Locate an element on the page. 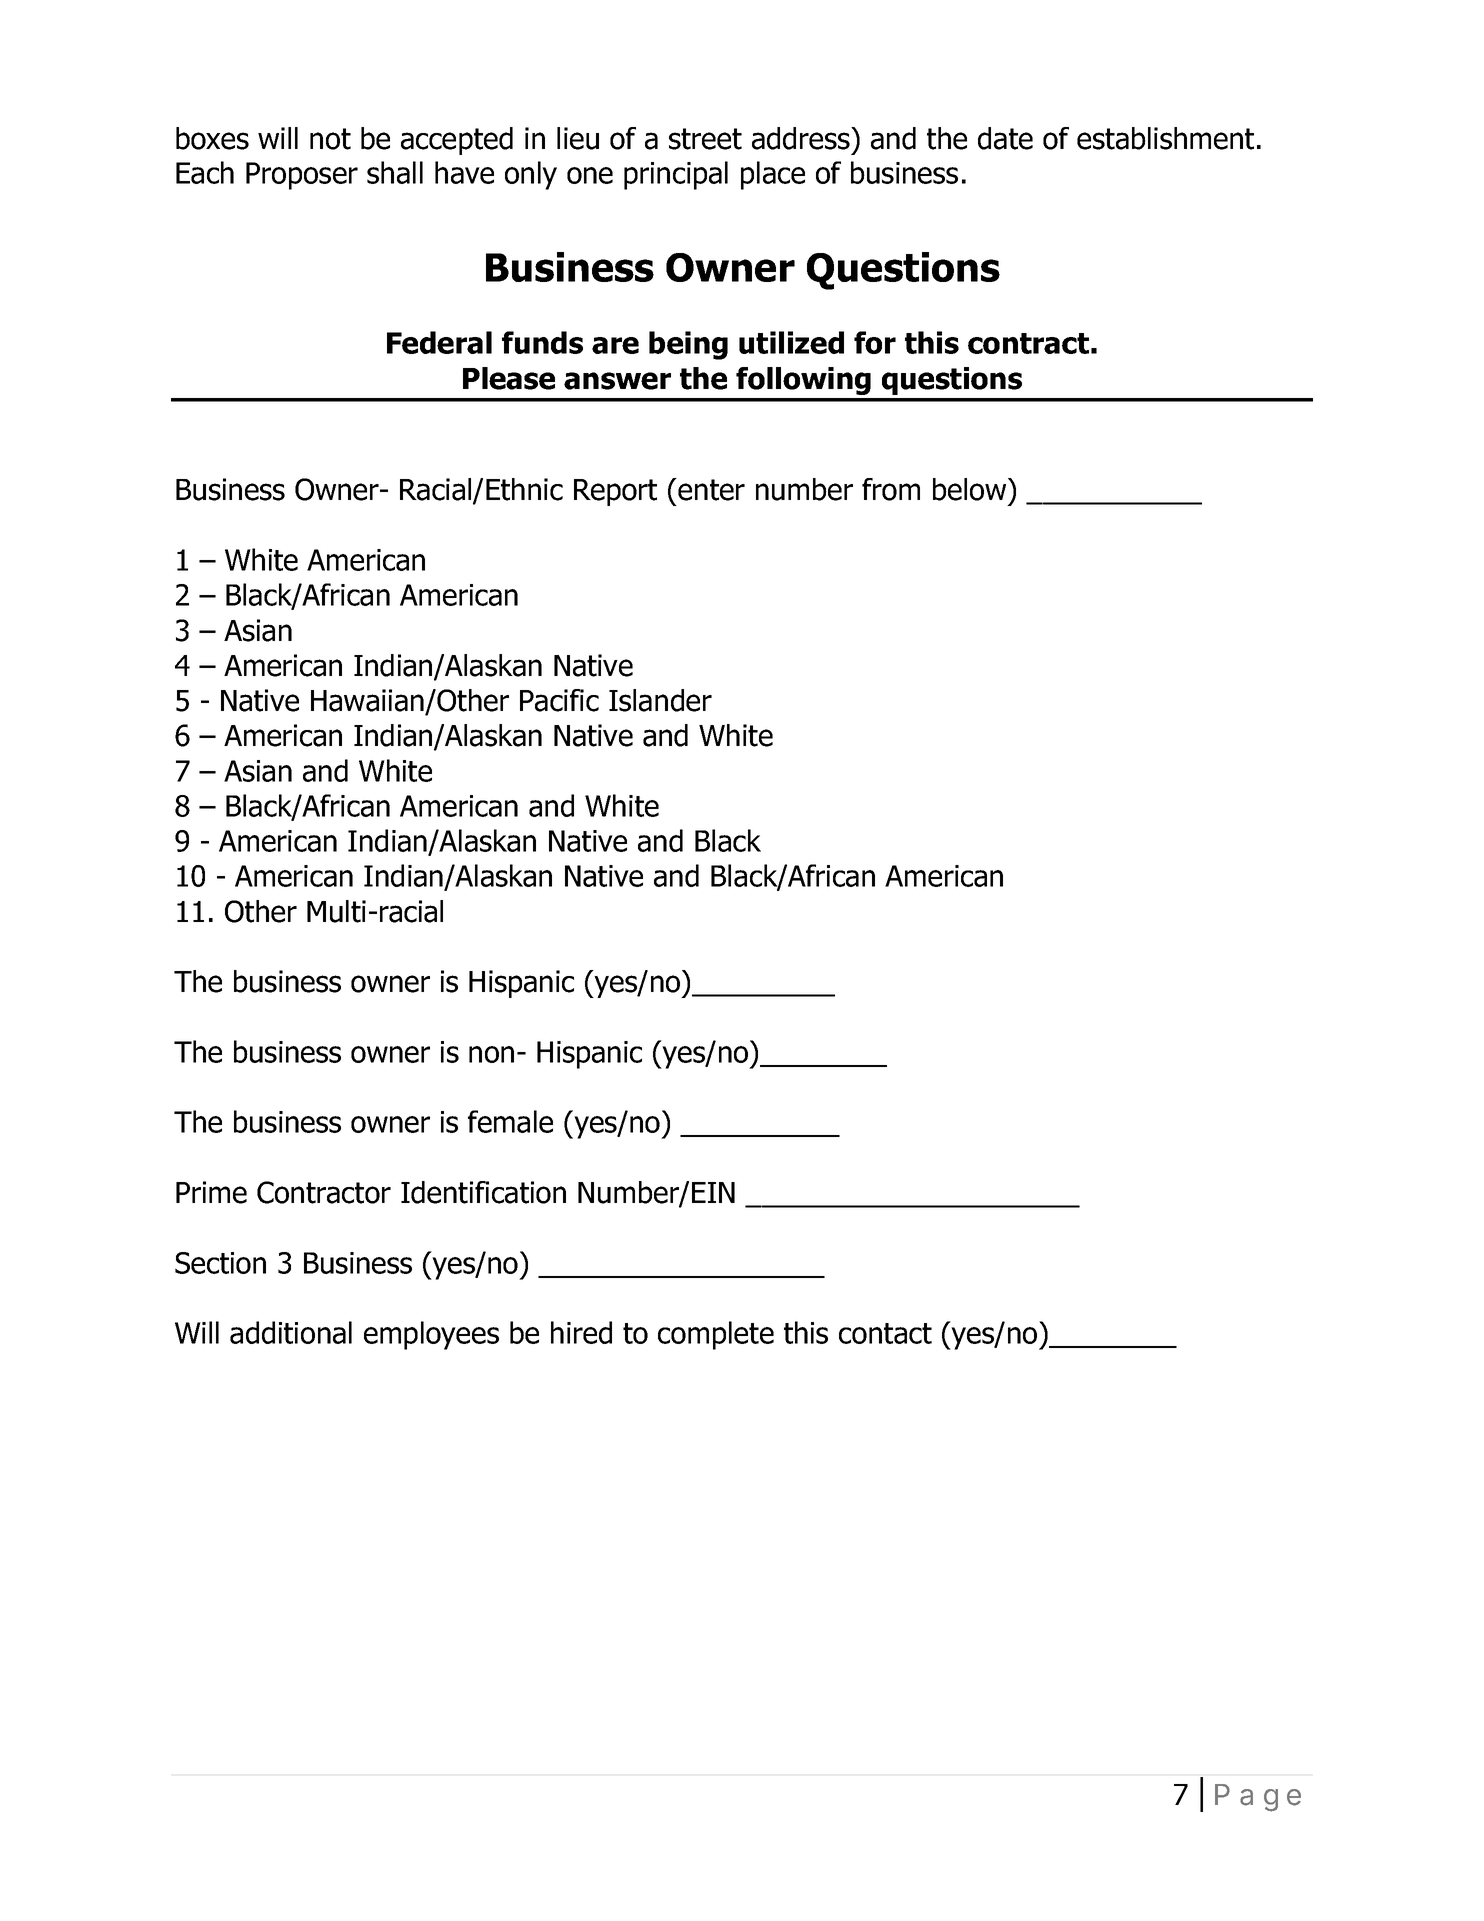 This page has width=1484, height=1921. Federal is located at coordinates (439, 342).
